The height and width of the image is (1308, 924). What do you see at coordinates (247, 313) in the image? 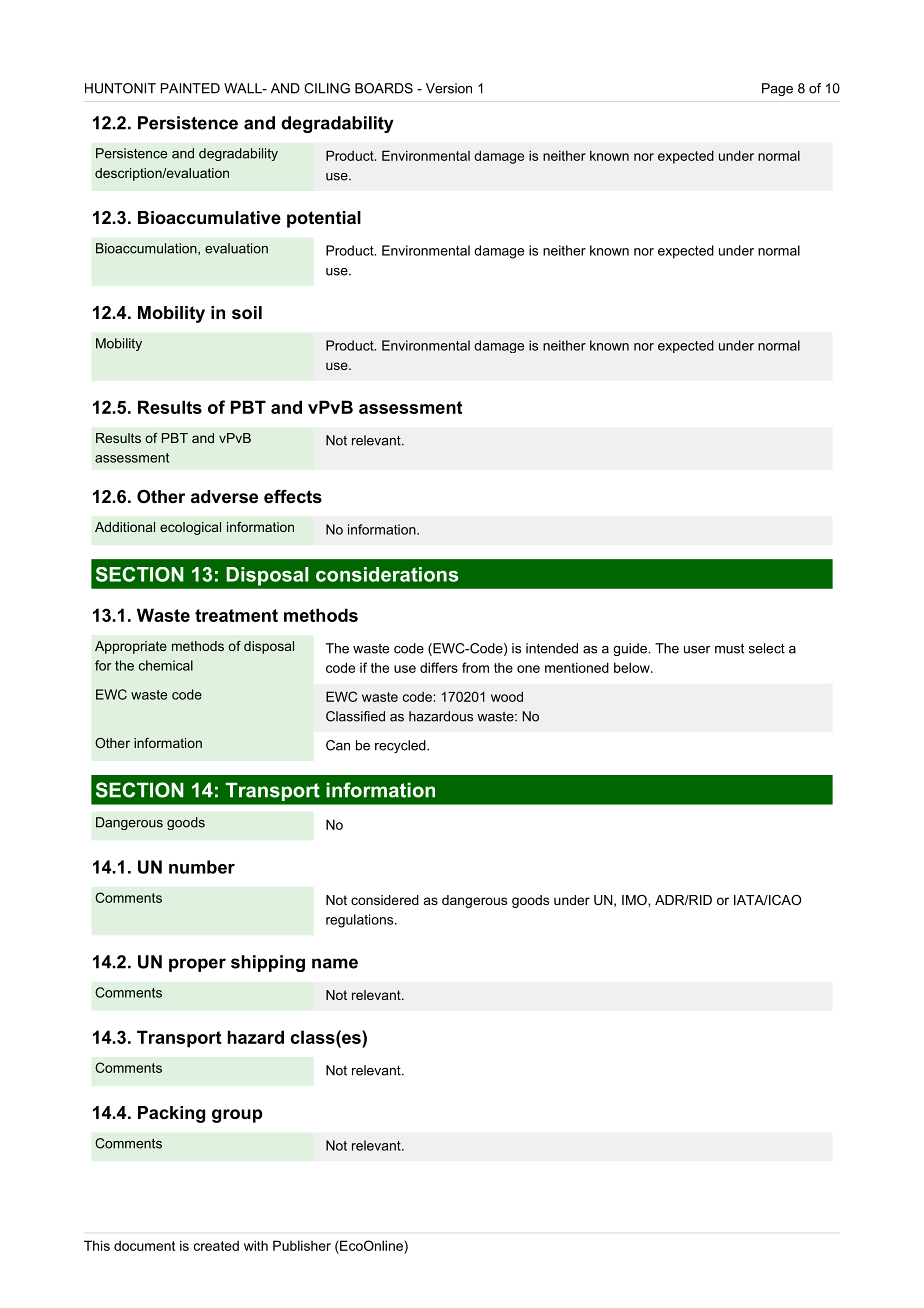
I see `soil` at bounding box center [247, 313].
